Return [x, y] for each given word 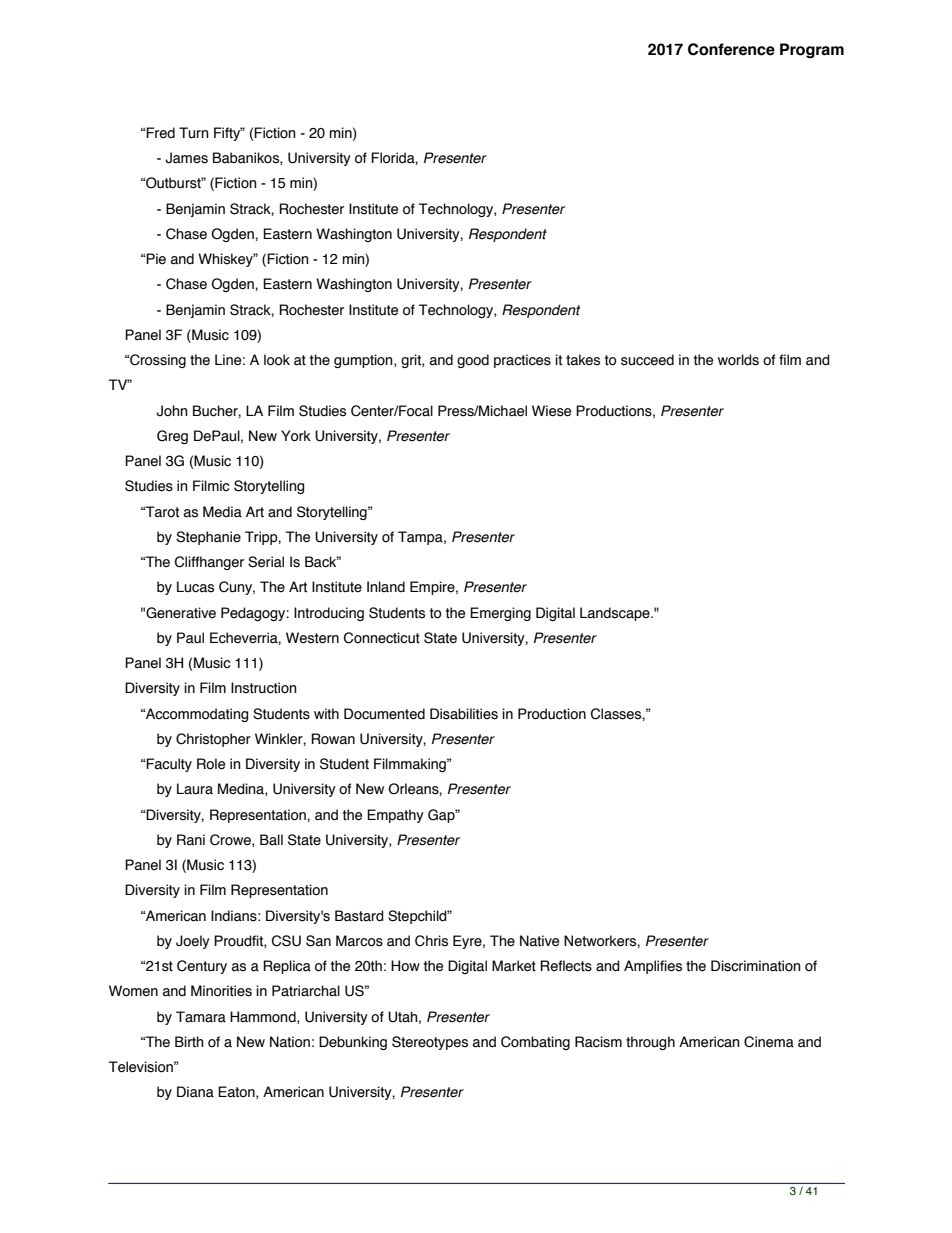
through [650, 1043]
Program [812, 51]
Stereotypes [430, 1043]
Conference [731, 49]
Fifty [228, 134]
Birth [189, 1042]
